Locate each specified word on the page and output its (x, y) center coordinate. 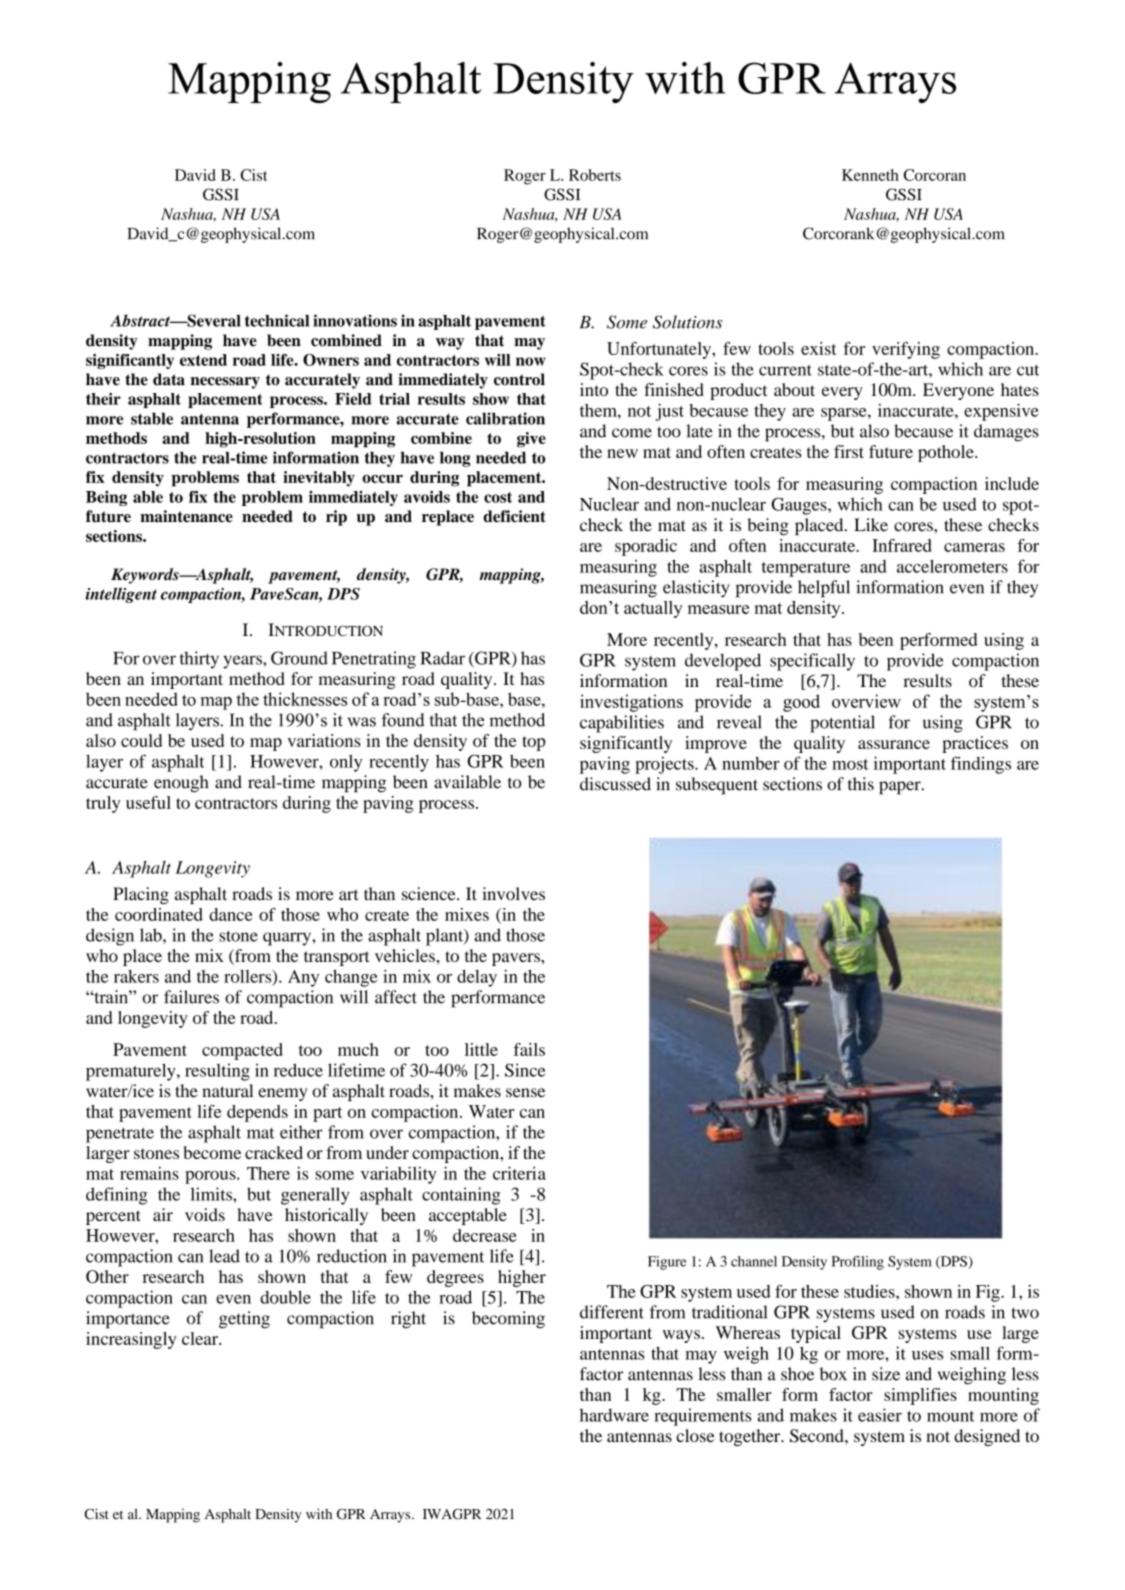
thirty (199, 660)
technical (277, 320)
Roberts (595, 175)
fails (529, 1049)
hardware (614, 1415)
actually (653, 609)
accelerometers (952, 566)
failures (191, 997)
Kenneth (870, 175)
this (861, 784)
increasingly (131, 1340)
